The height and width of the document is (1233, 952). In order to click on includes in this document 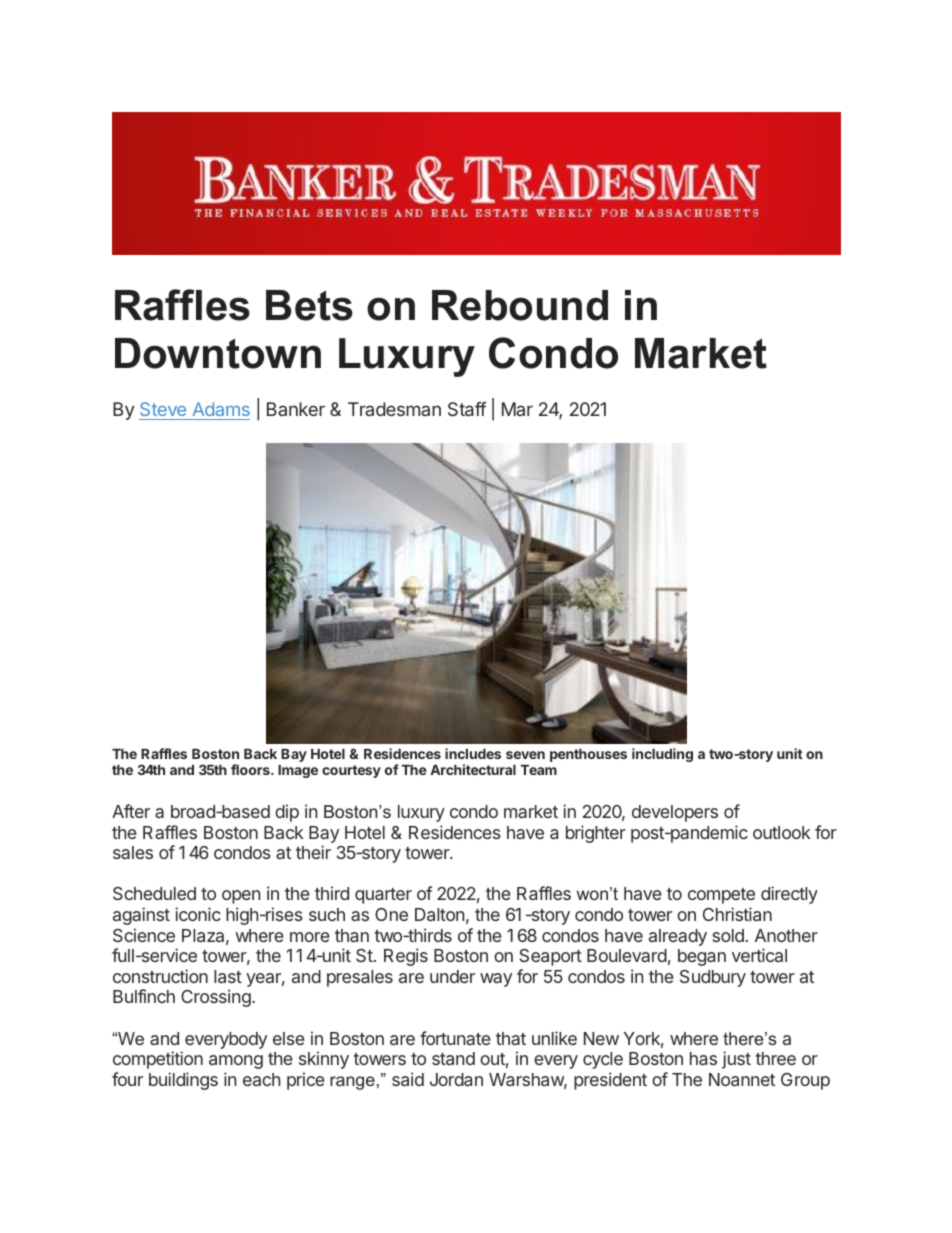, I will do `click(473, 753)`.
